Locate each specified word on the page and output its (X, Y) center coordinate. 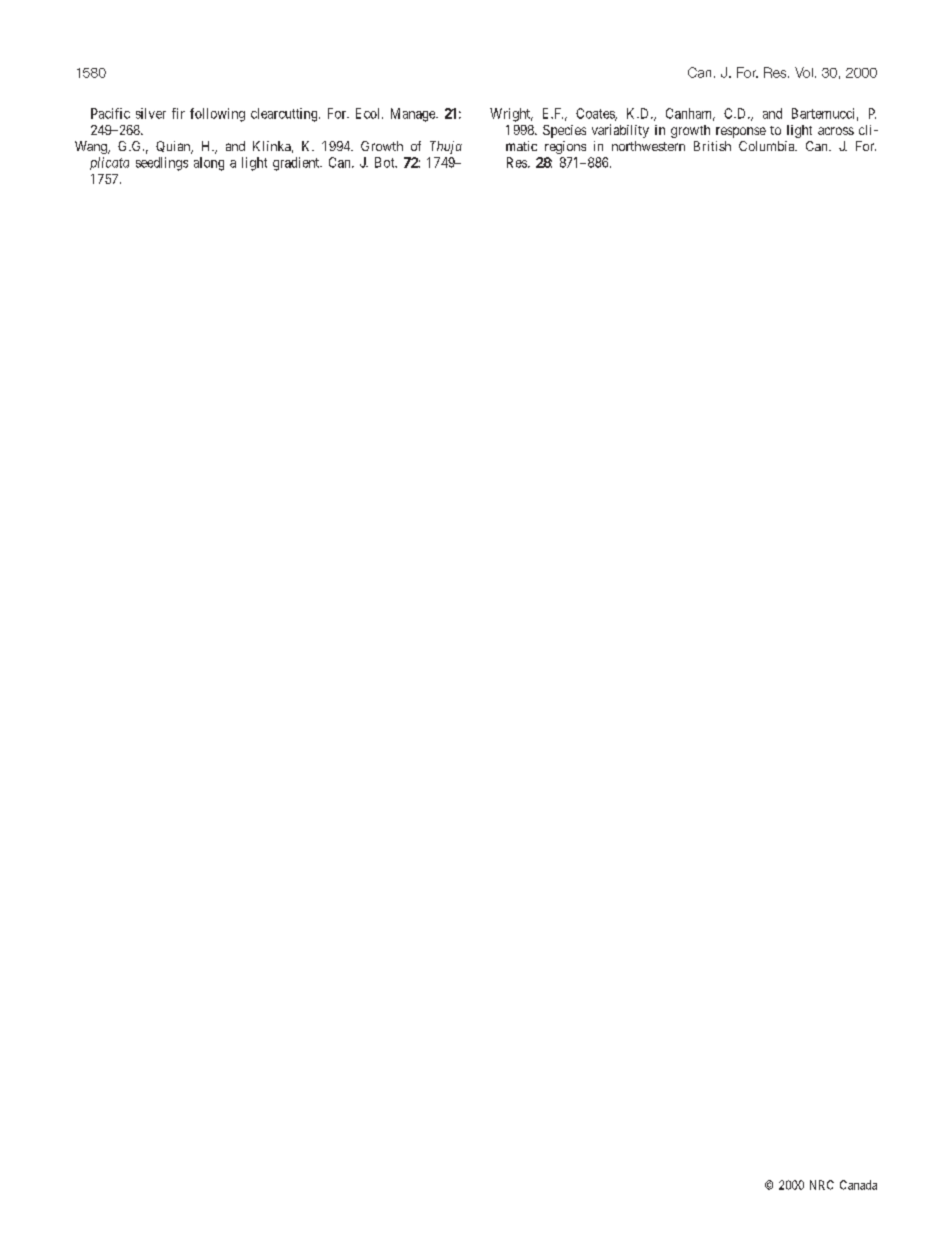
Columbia (768, 146)
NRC (822, 1185)
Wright (511, 115)
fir (178, 113)
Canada (858, 1185)
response (741, 132)
